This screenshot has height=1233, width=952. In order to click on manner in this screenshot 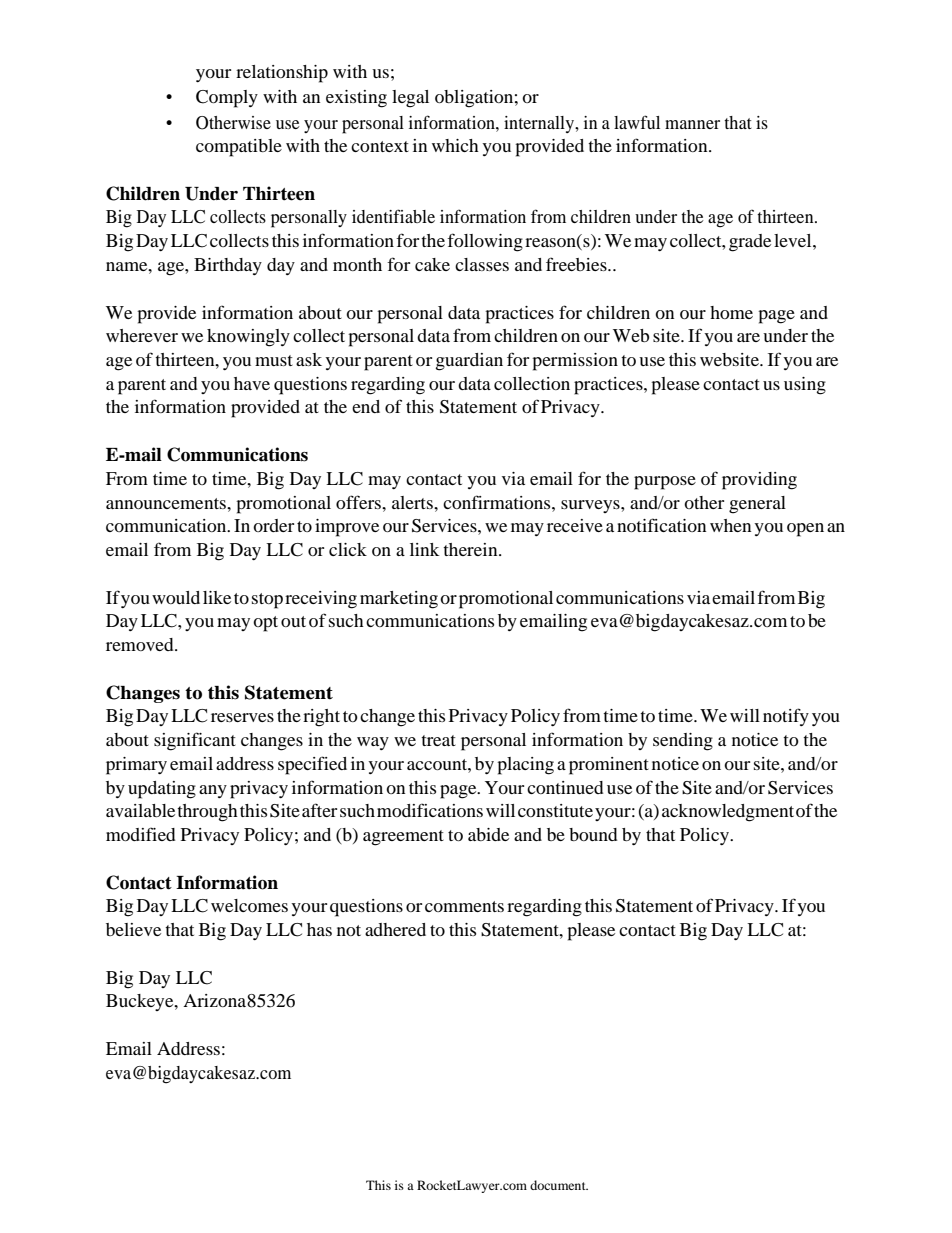, I will do `click(692, 124)`.
